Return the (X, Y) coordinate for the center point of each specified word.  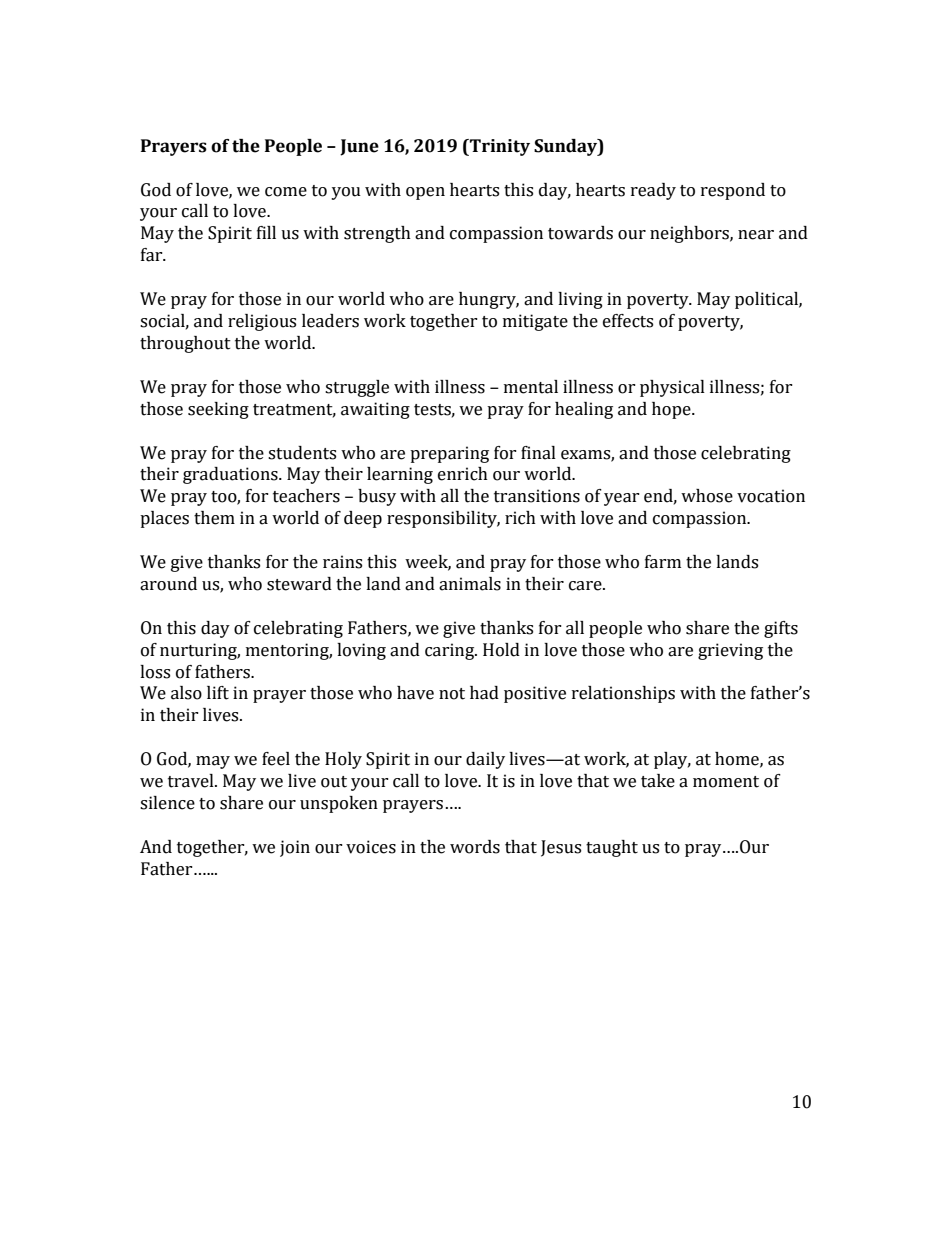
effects (628, 321)
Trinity (499, 147)
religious (262, 322)
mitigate (535, 322)
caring (451, 651)
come (286, 192)
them (214, 518)
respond (733, 191)
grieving (730, 651)
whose (707, 496)
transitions (537, 496)
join (295, 848)
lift (218, 693)
